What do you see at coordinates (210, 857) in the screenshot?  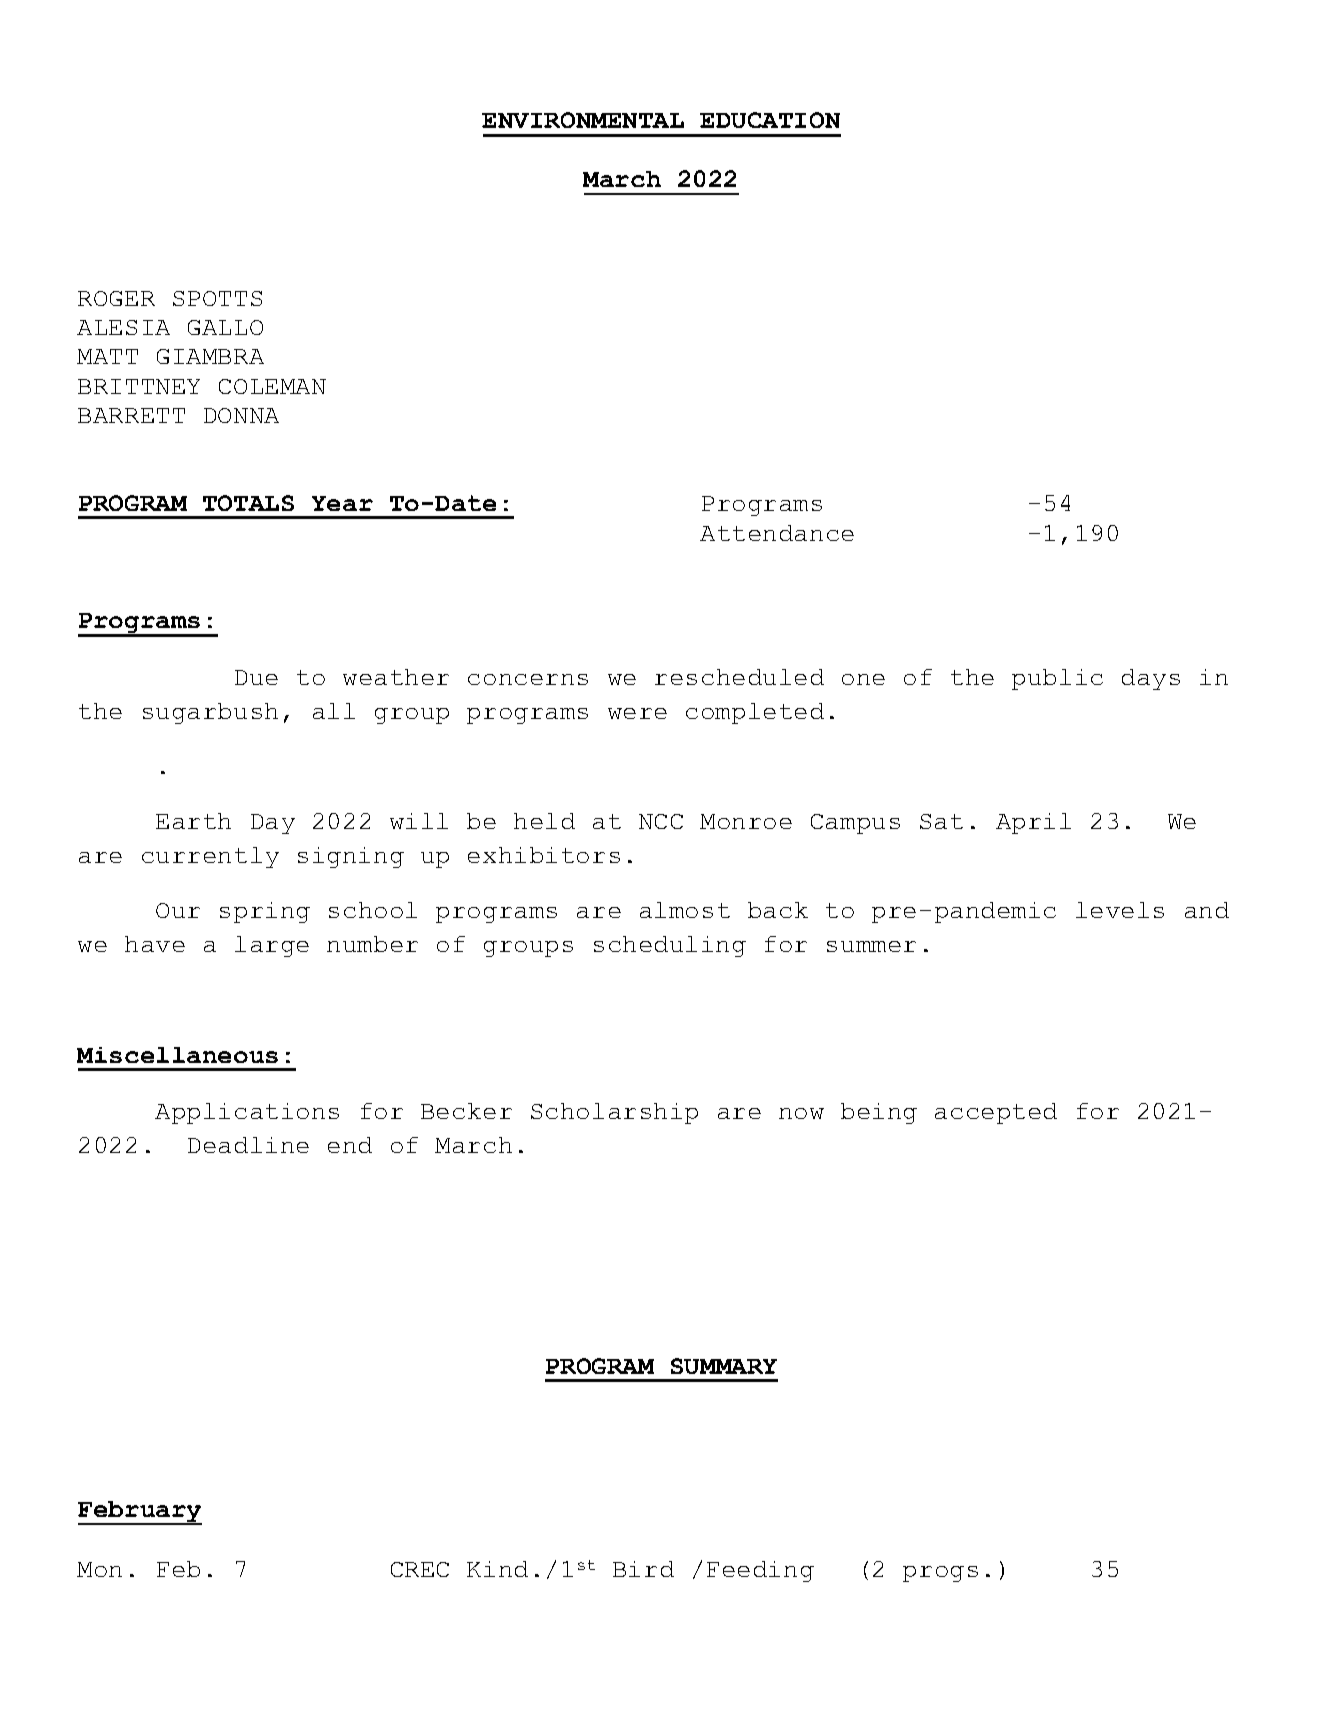 I see `currently` at bounding box center [210, 857].
